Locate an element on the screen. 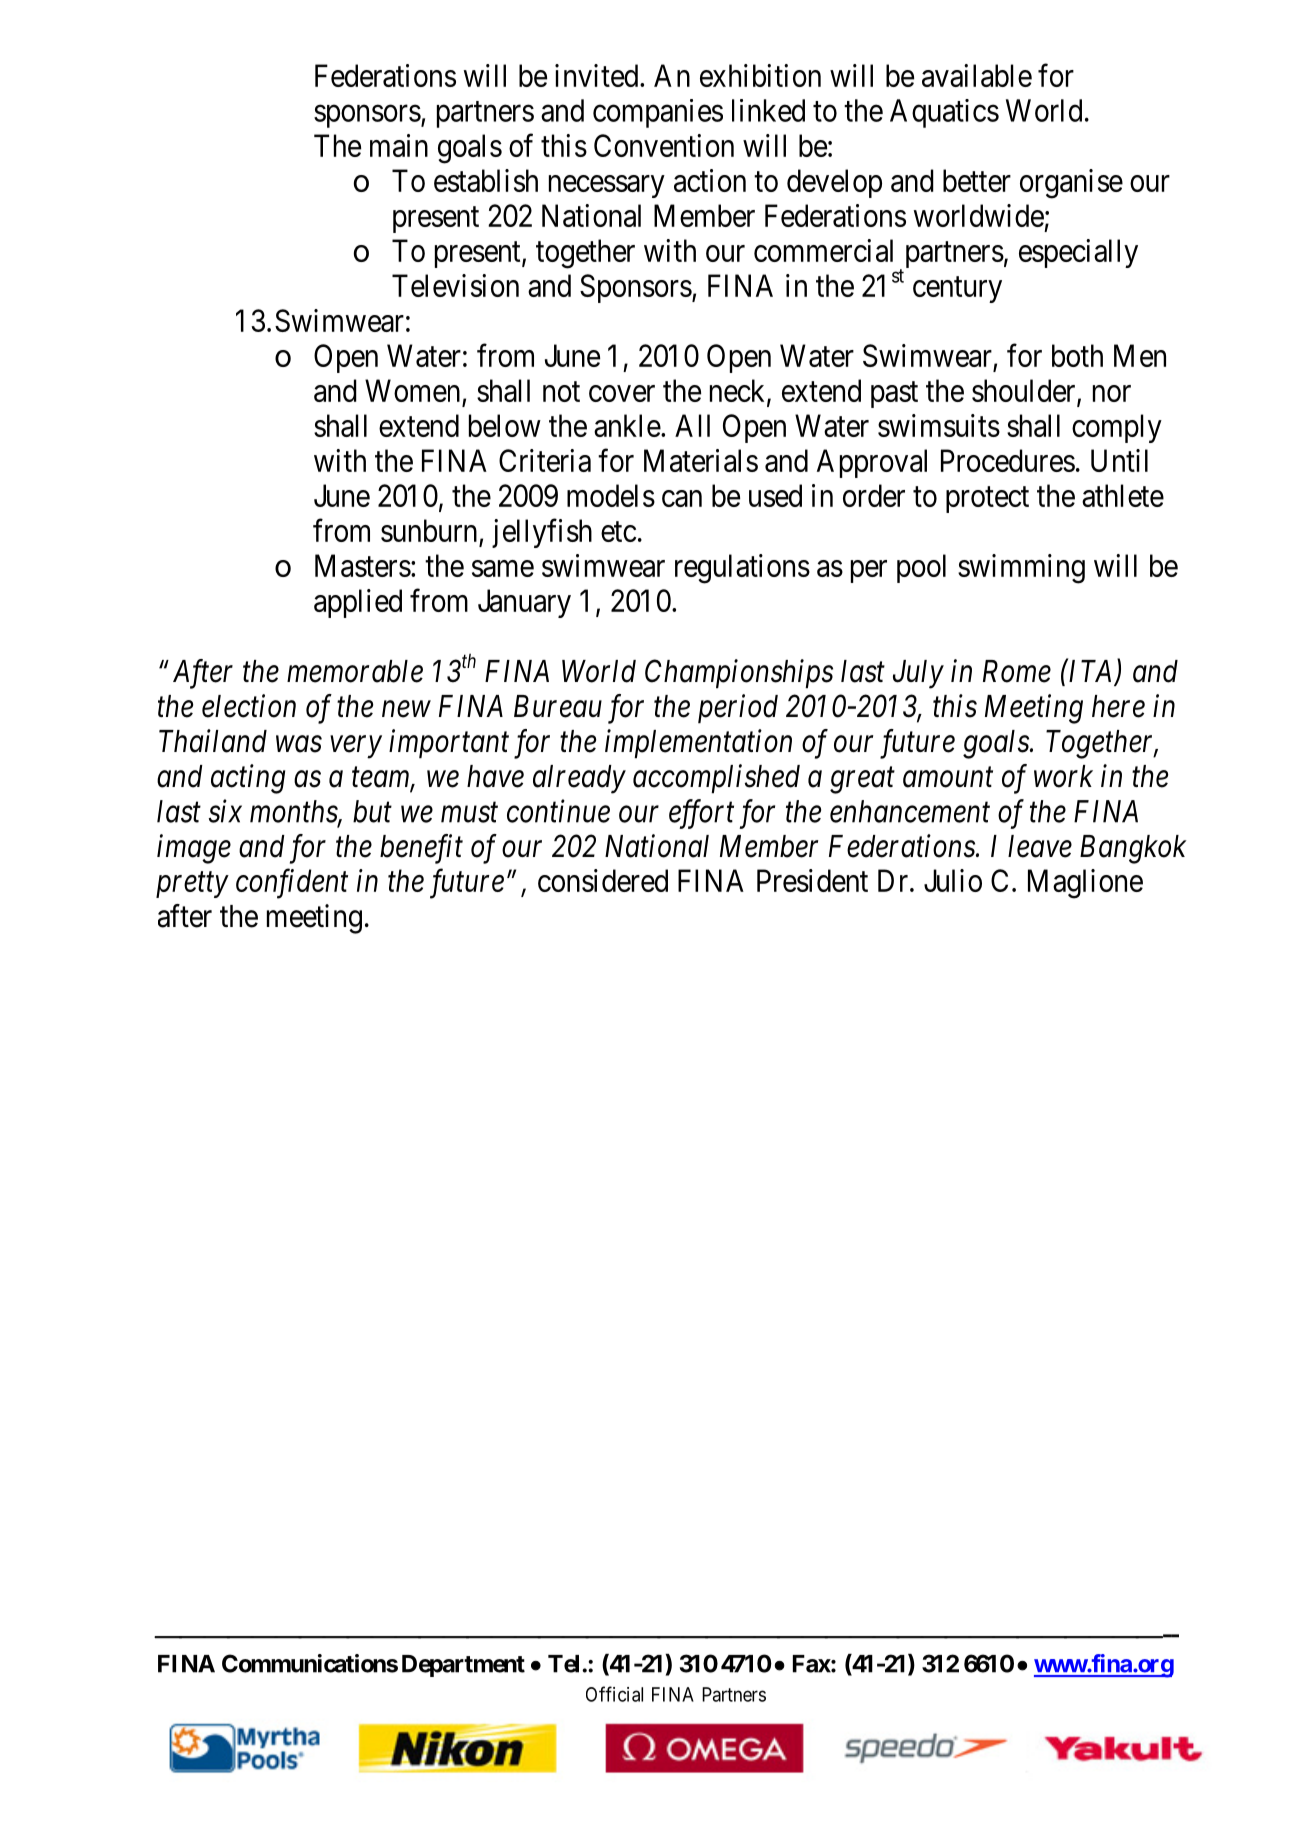 The image size is (1294, 1831). confident is located at coordinates (292, 884).
